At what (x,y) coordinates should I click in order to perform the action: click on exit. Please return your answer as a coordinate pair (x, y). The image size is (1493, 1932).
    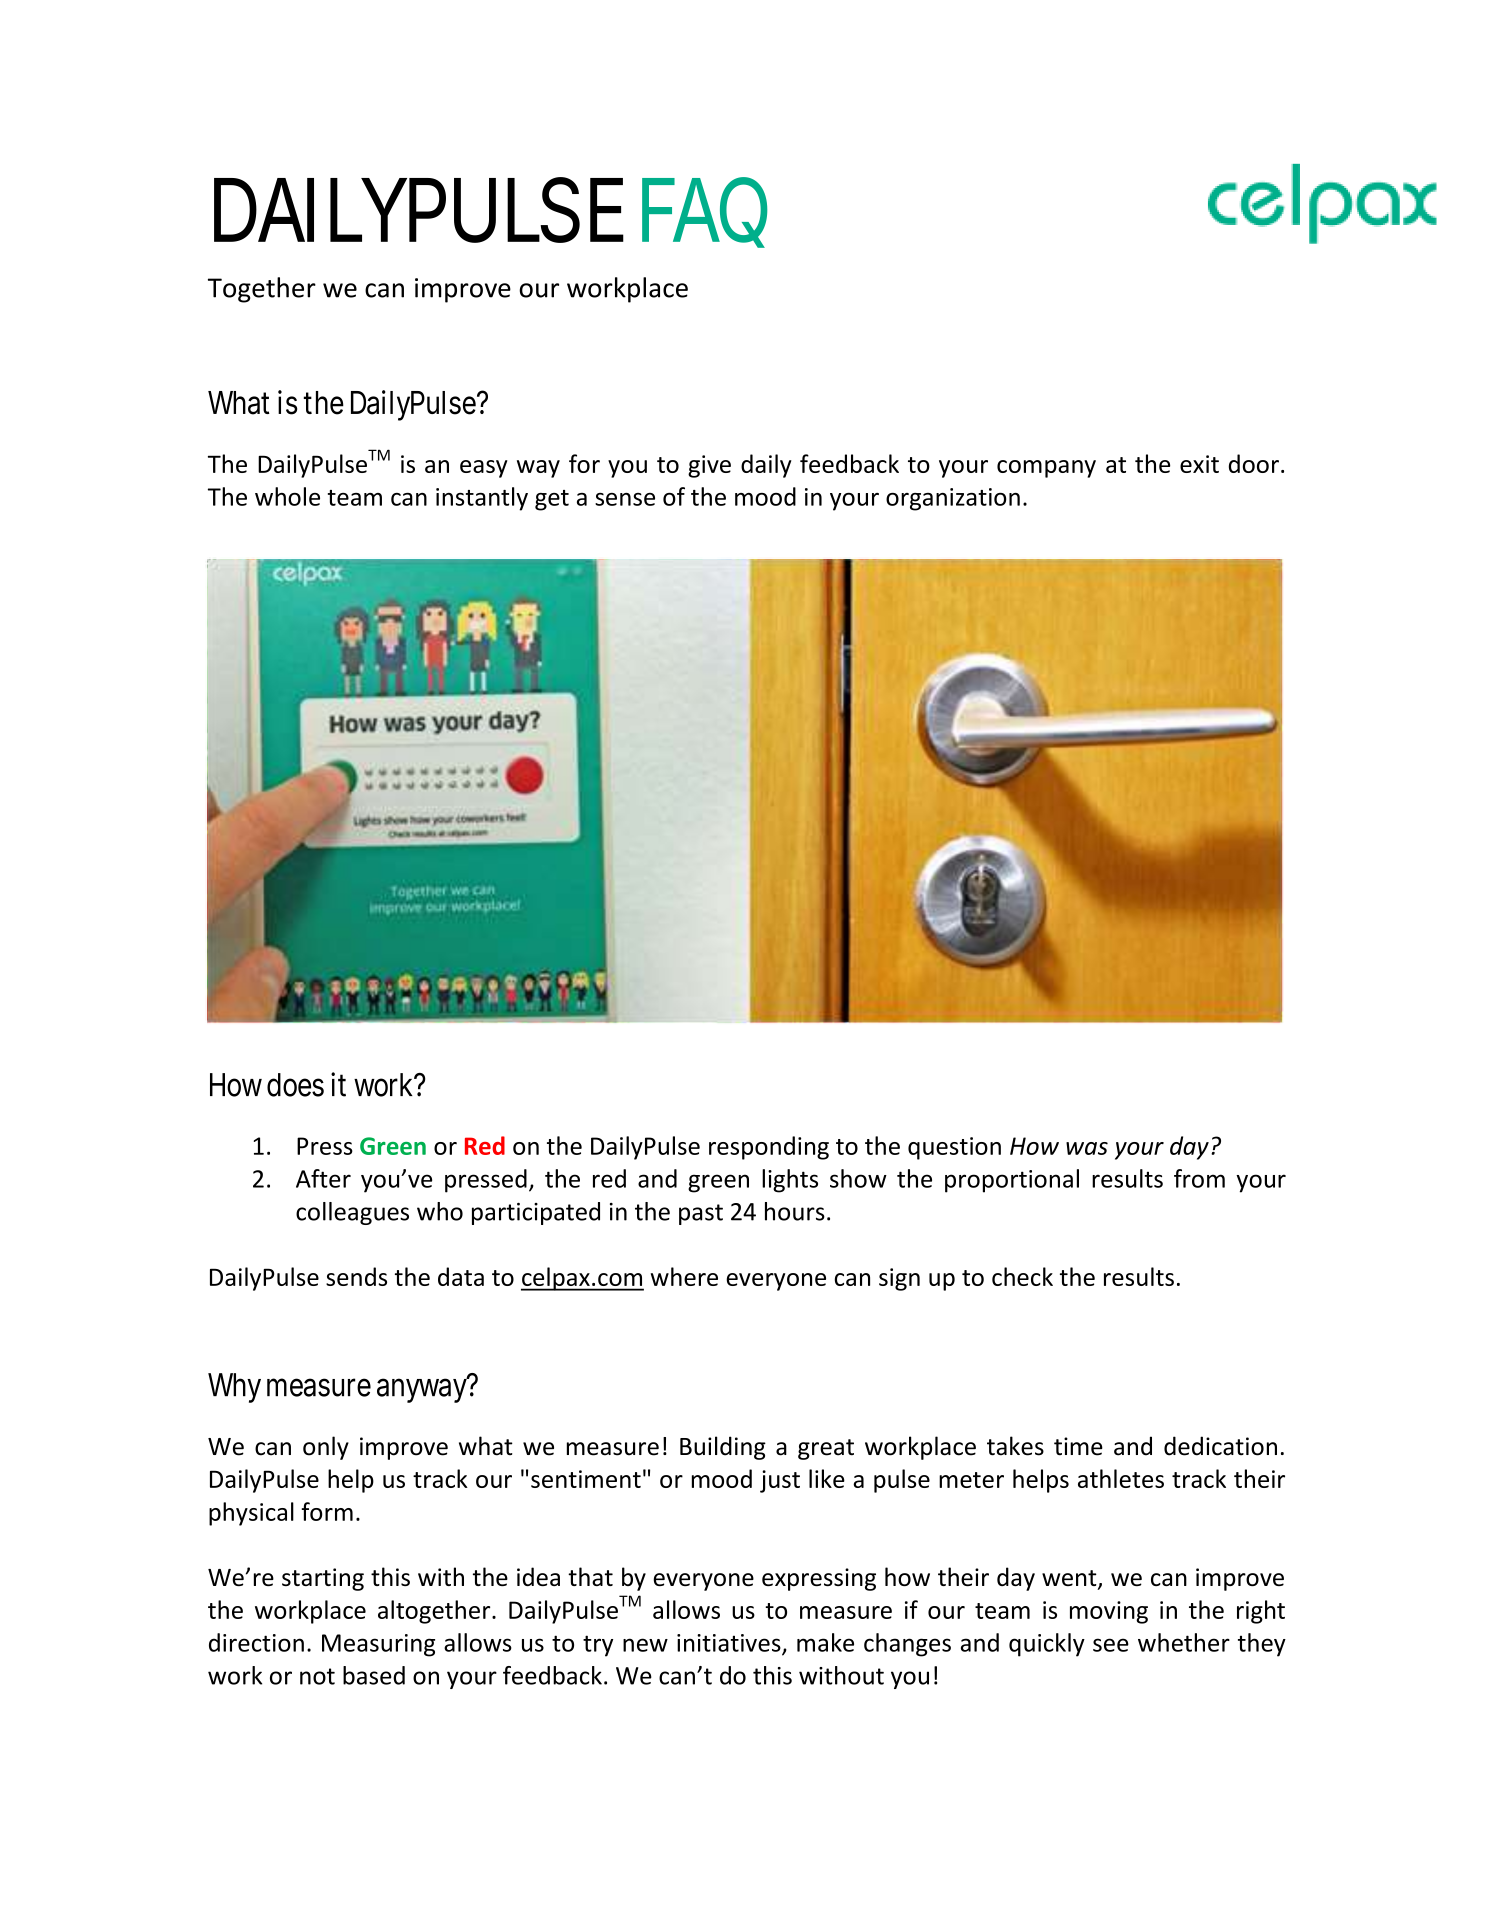
    Looking at the image, I should click on (1199, 464).
